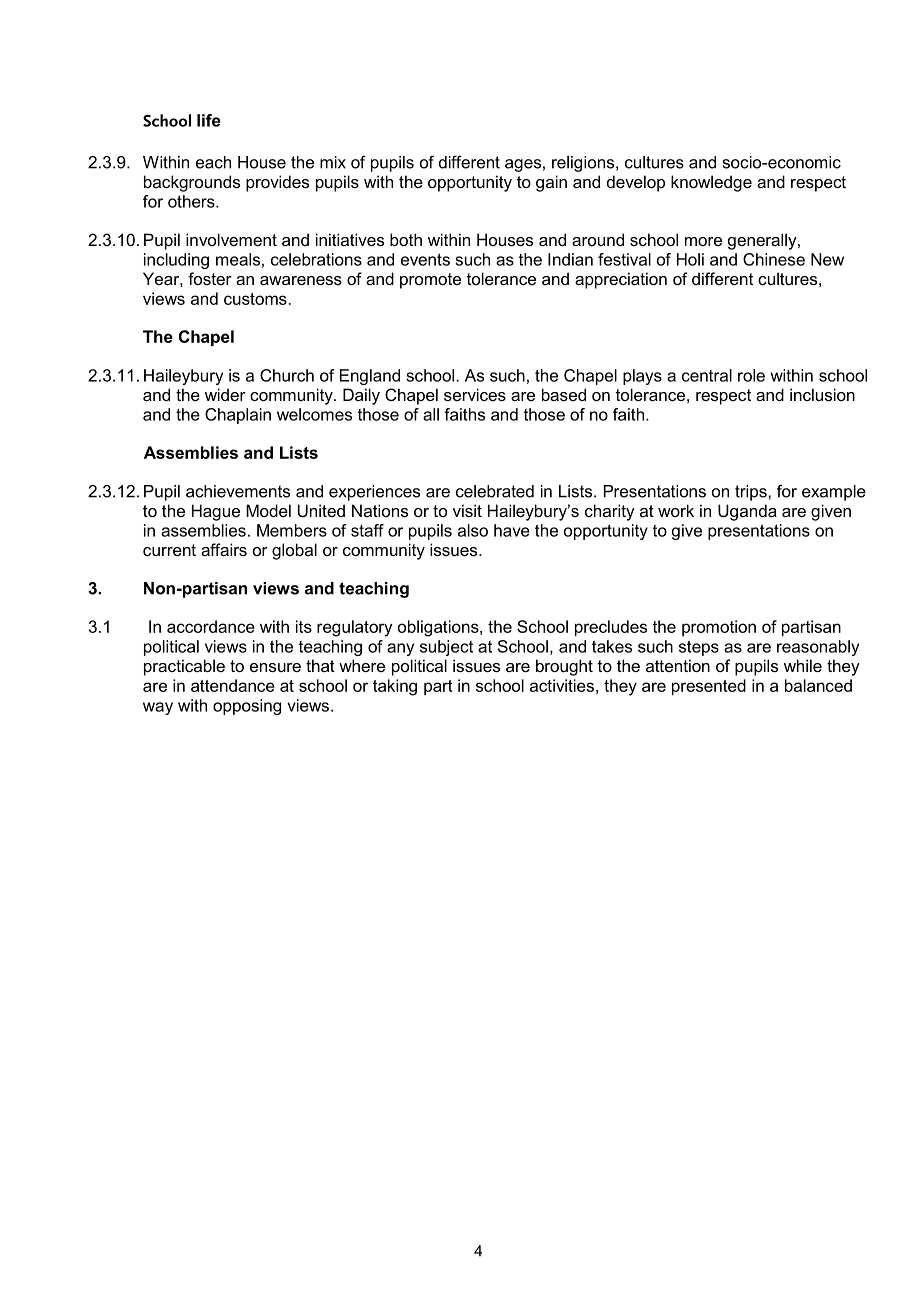 Image resolution: width=924 pixels, height=1308 pixels. What do you see at coordinates (719, 628) in the image?
I see `promotion` at bounding box center [719, 628].
